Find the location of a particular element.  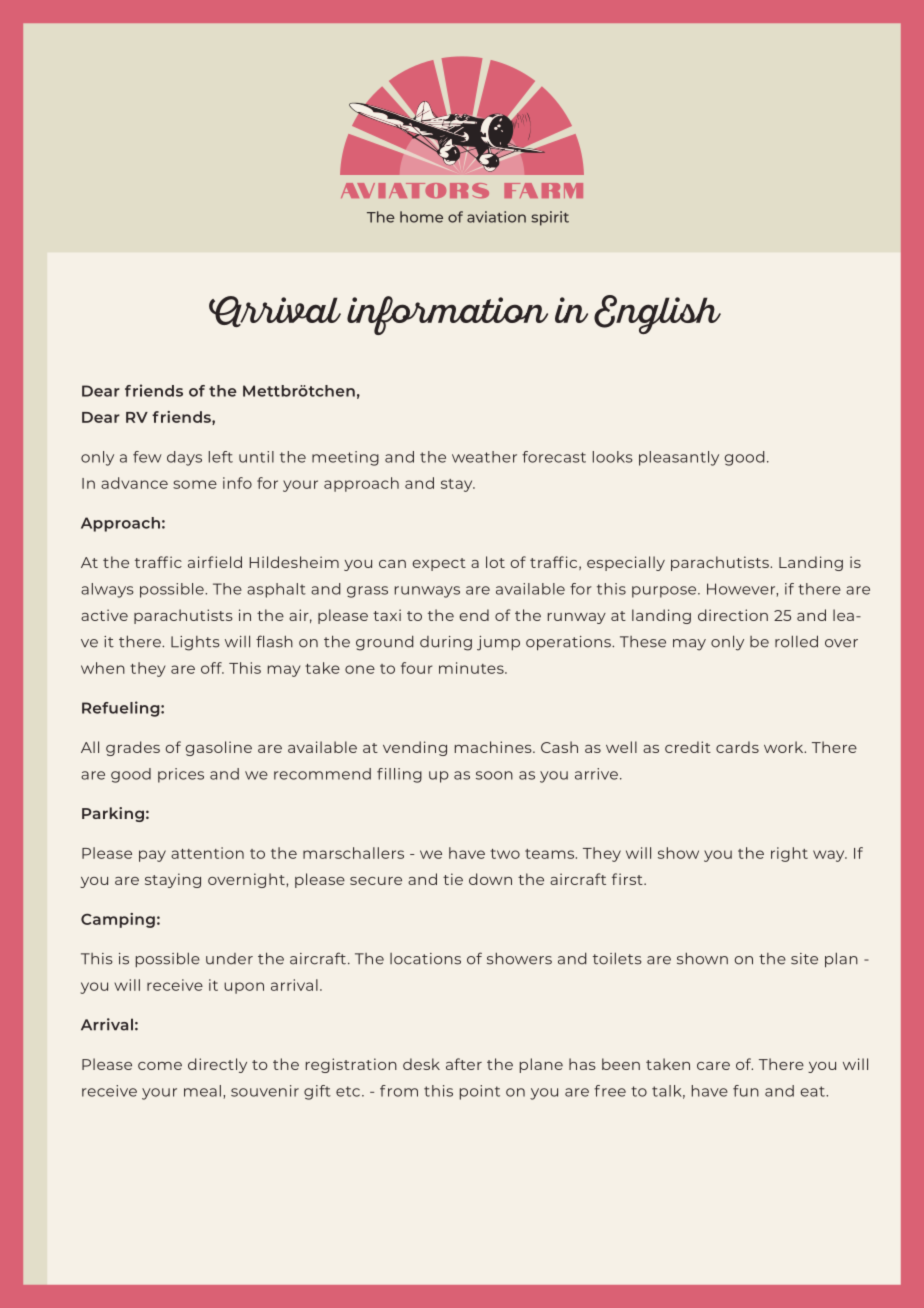

off is located at coordinates (212, 668).
